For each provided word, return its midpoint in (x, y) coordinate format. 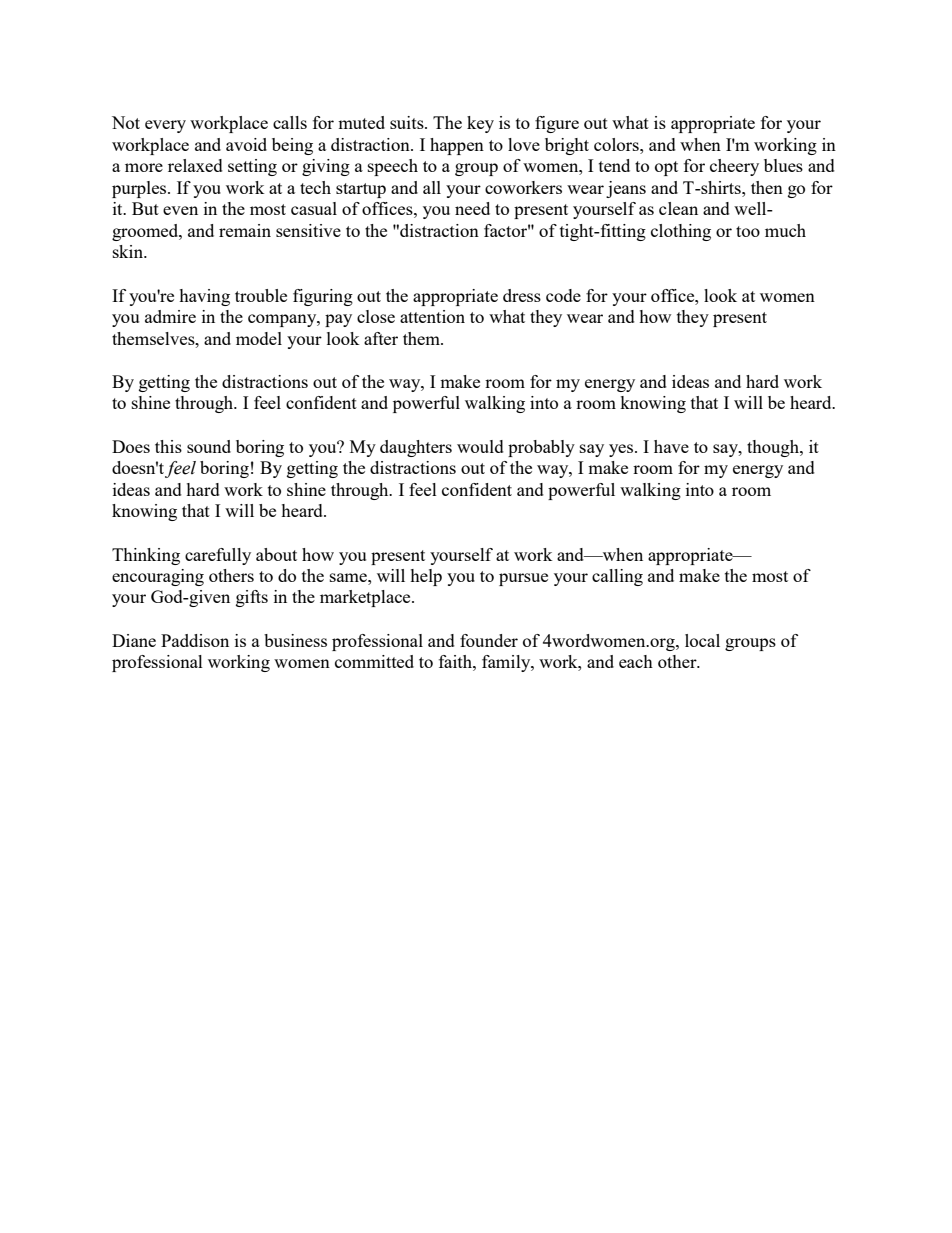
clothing (681, 232)
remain (245, 230)
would (480, 446)
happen (457, 146)
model (259, 338)
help (426, 577)
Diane (134, 640)
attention (432, 316)
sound (209, 446)
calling (617, 577)
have (671, 446)
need (472, 208)
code (563, 295)
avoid (246, 144)
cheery (734, 167)
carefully (218, 556)
